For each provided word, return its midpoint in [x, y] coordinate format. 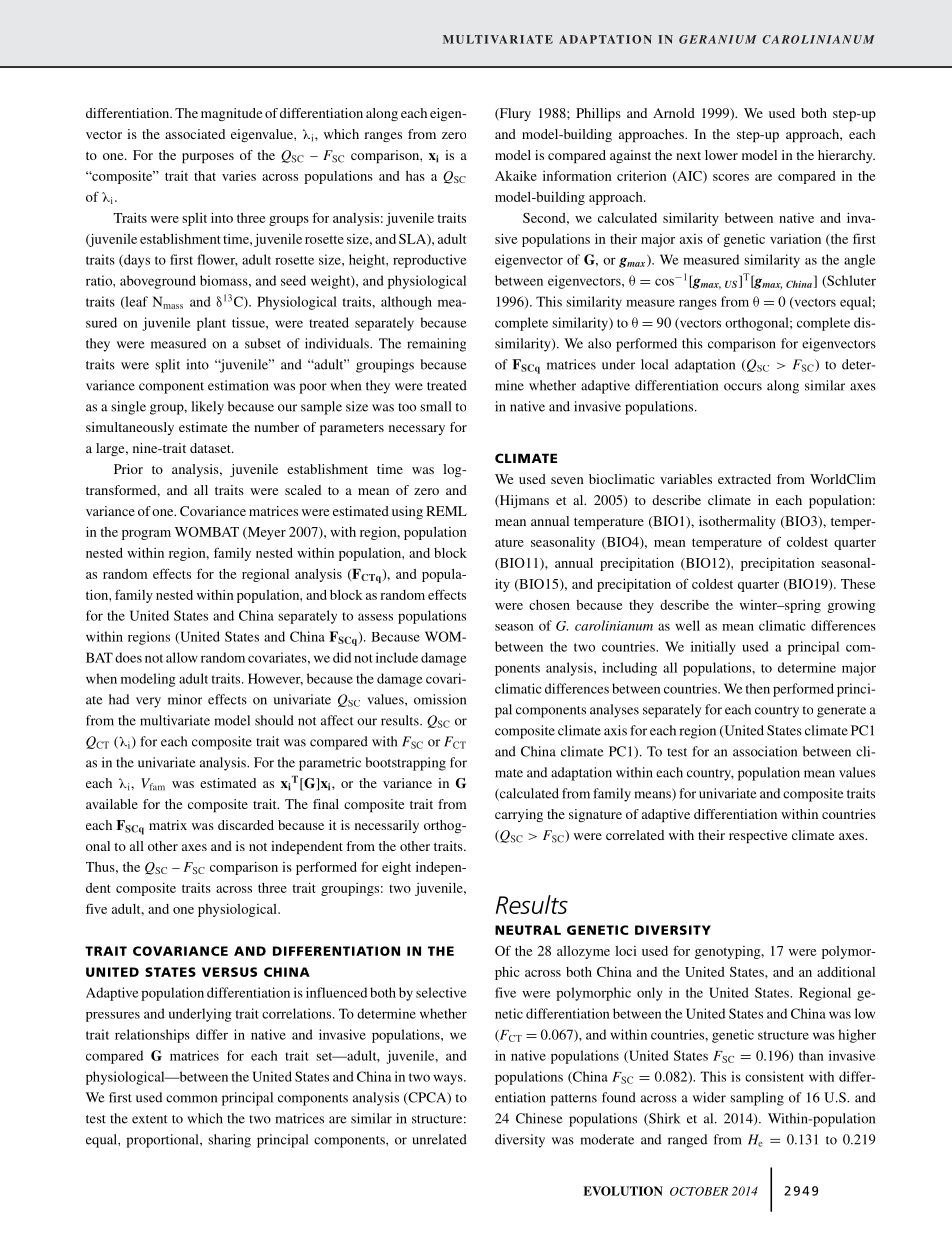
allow [182, 657]
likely [207, 408]
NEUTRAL [528, 930]
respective [758, 837]
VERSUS [229, 972]
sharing [229, 1141]
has [415, 176]
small [436, 406]
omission [440, 699]
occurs [743, 387]
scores [731, 177]
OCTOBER [699, 1191]
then [758, 688]
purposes [208, 158]
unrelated [439, 1139]
